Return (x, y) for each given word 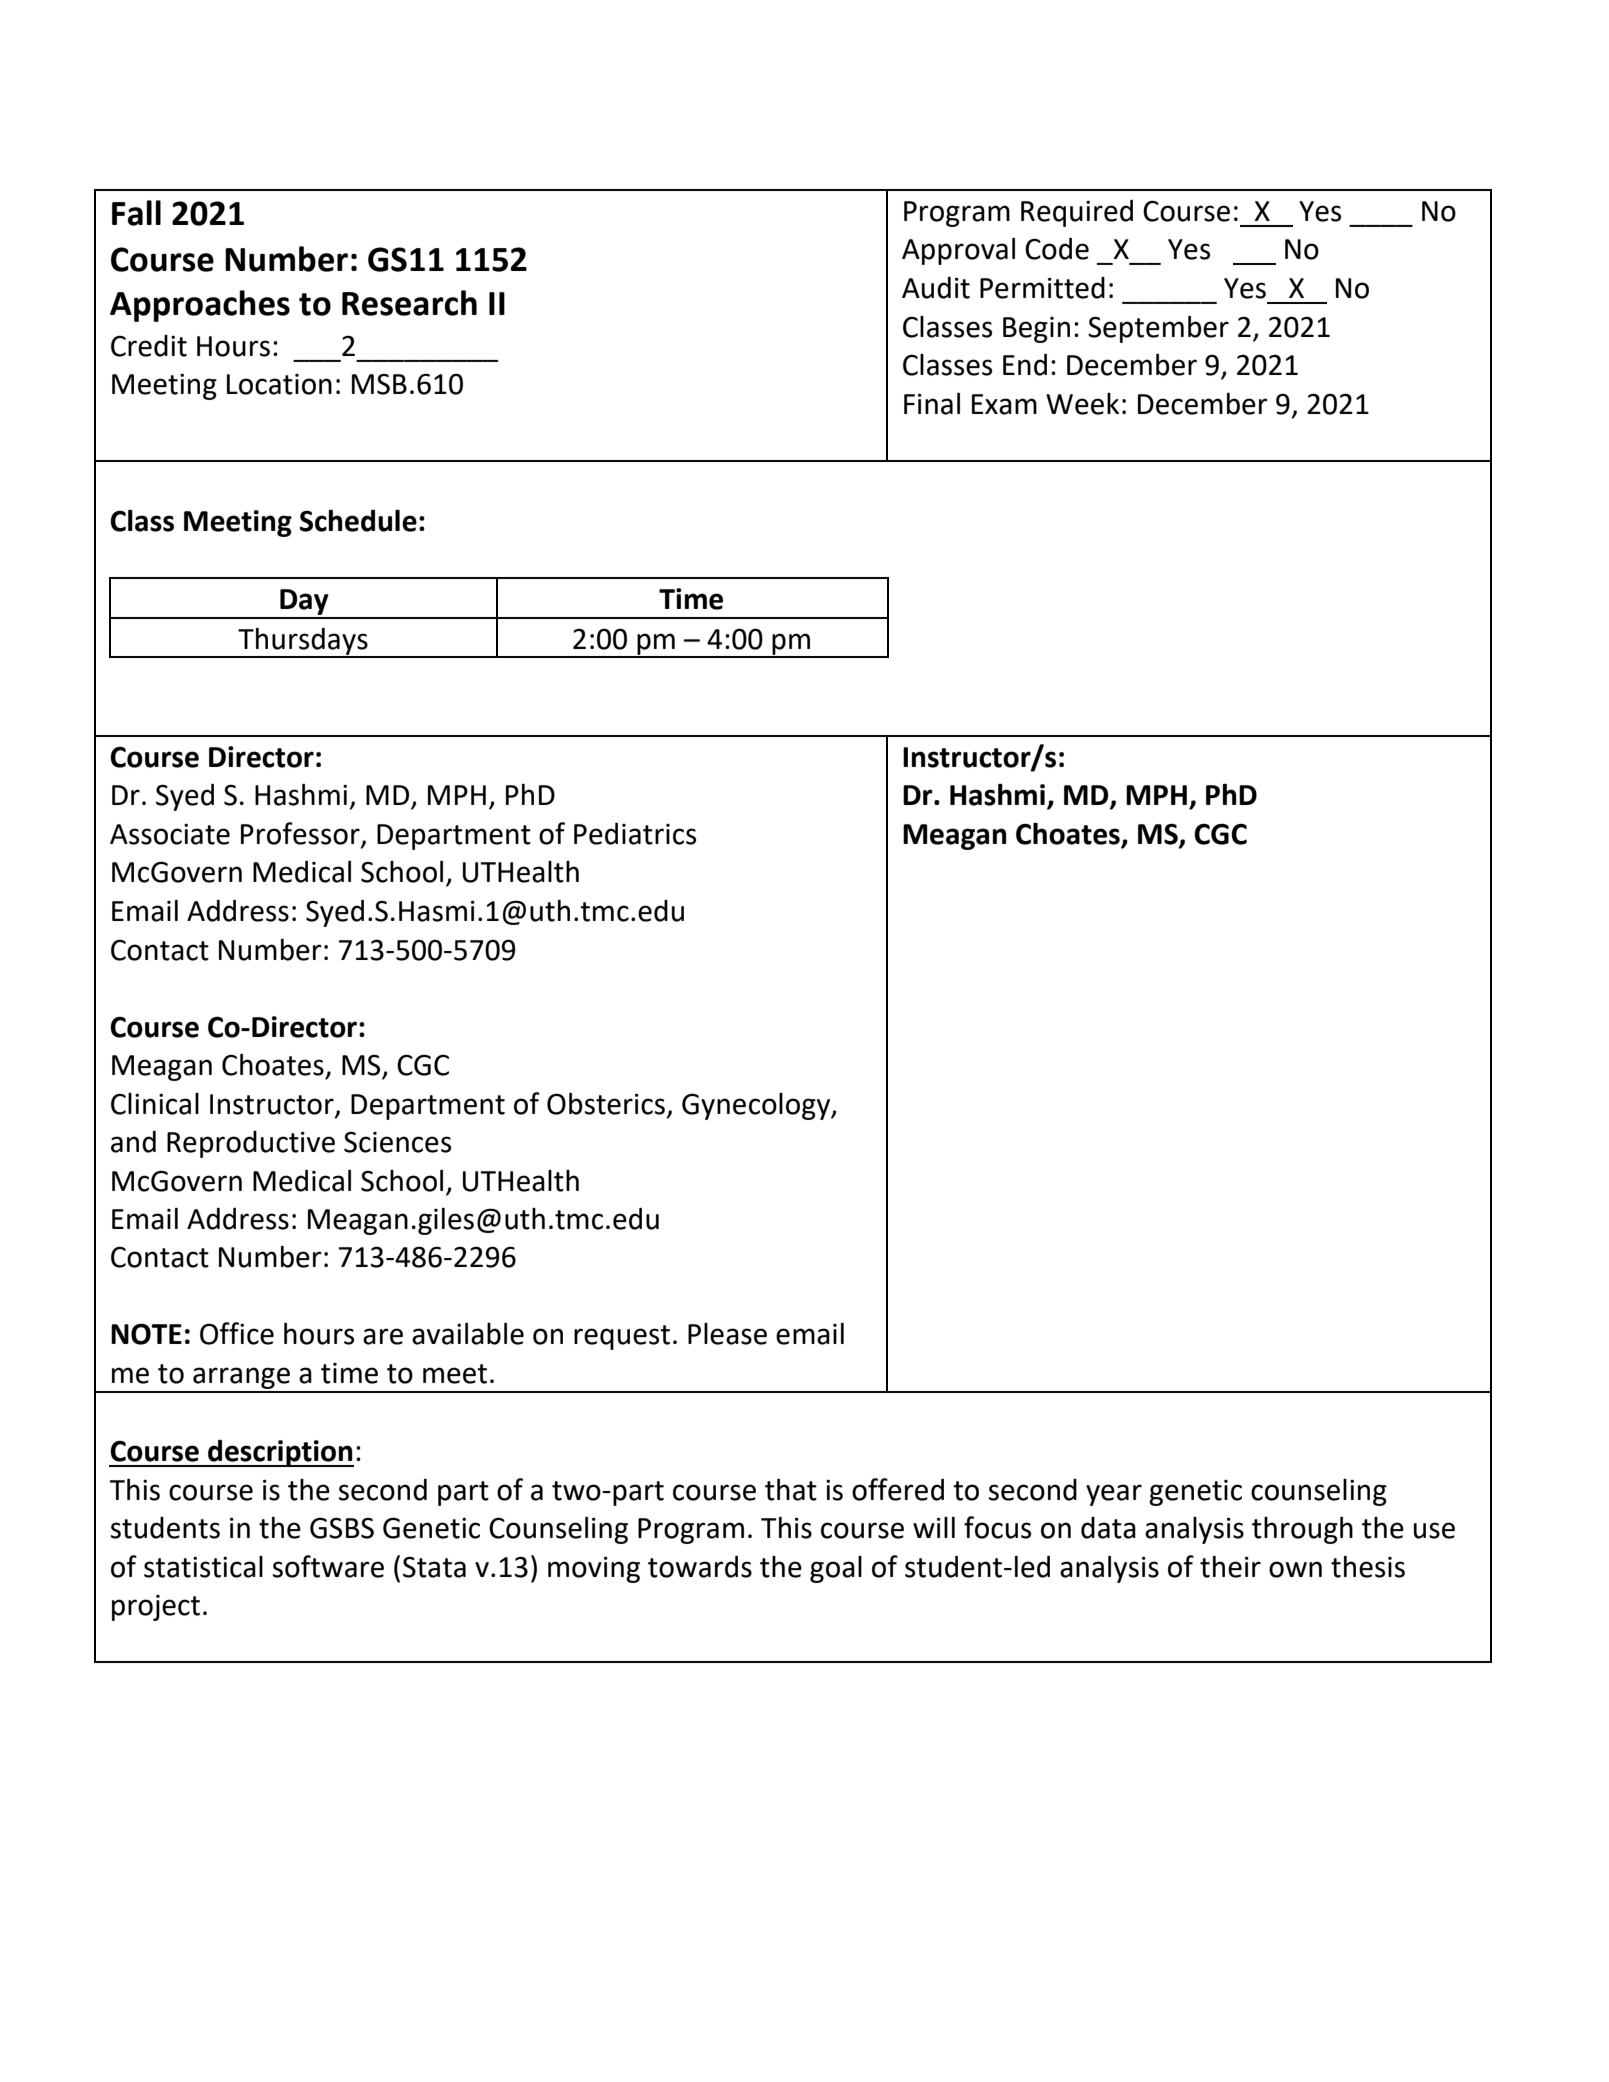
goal (836, 1569)
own (1295, 1569)
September (1158, 329)
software (328, 1566)
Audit (936, 287)
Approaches (200, 306)
